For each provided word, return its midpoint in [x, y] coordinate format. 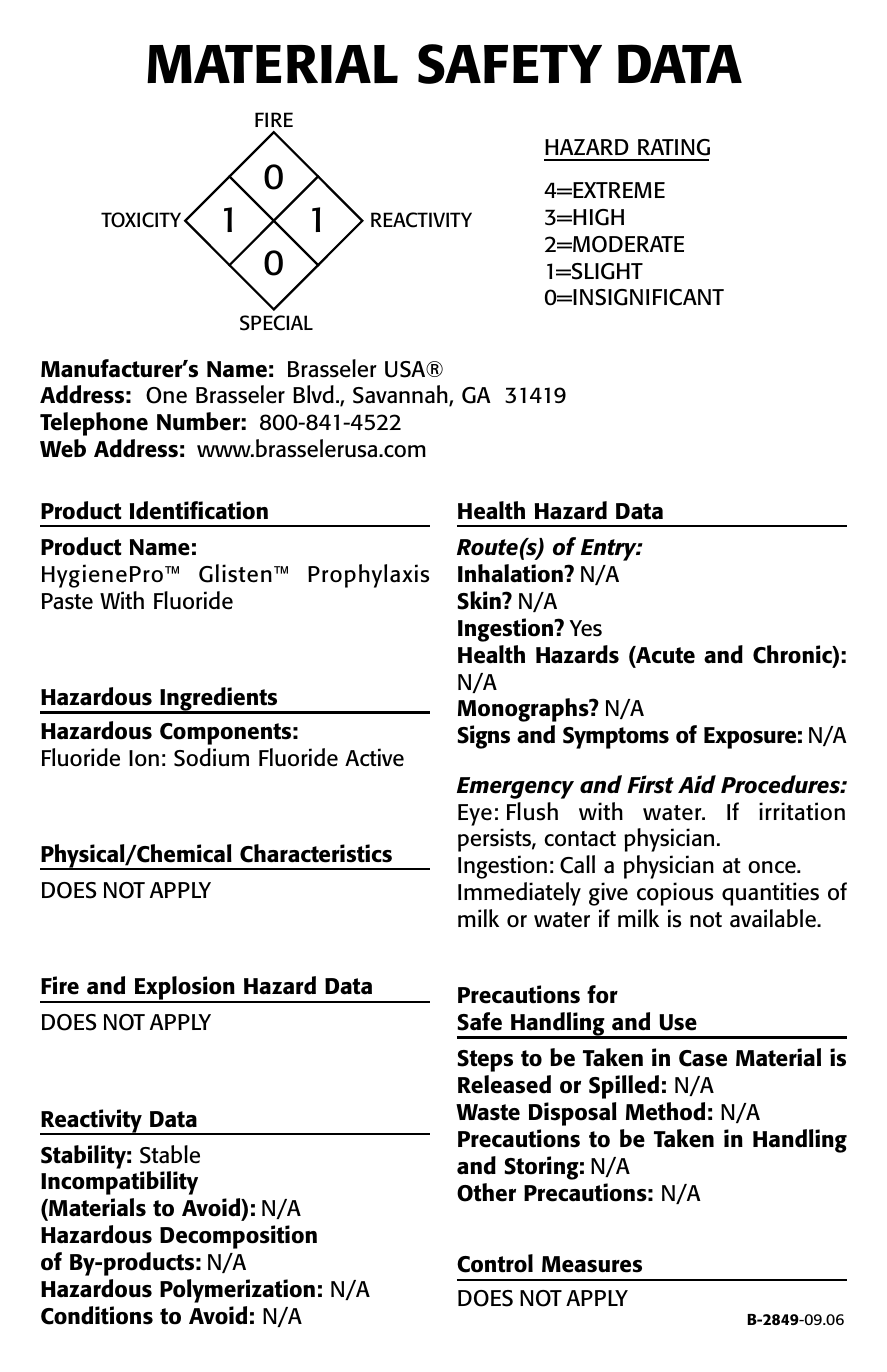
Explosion [184, 989]
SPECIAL [276, 323]
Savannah [401, 396]
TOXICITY [141, 220]
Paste [67, 601]
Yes [585, 628]
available [774, 918]
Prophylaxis [368, 576]
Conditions [97, 1315]
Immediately [519, 894]
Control [495, 1263]
